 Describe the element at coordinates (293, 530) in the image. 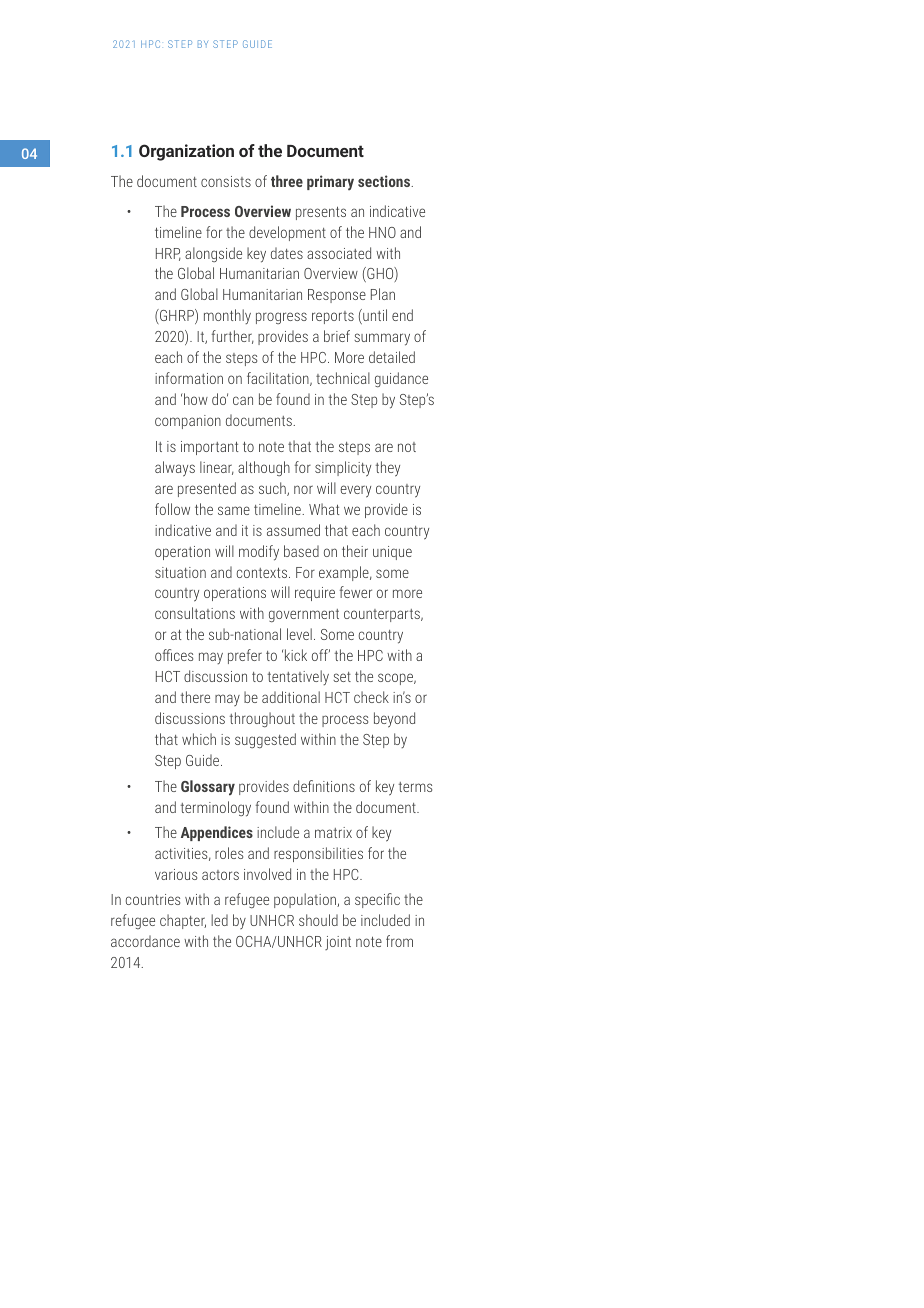

I see `assumed` at that location.
